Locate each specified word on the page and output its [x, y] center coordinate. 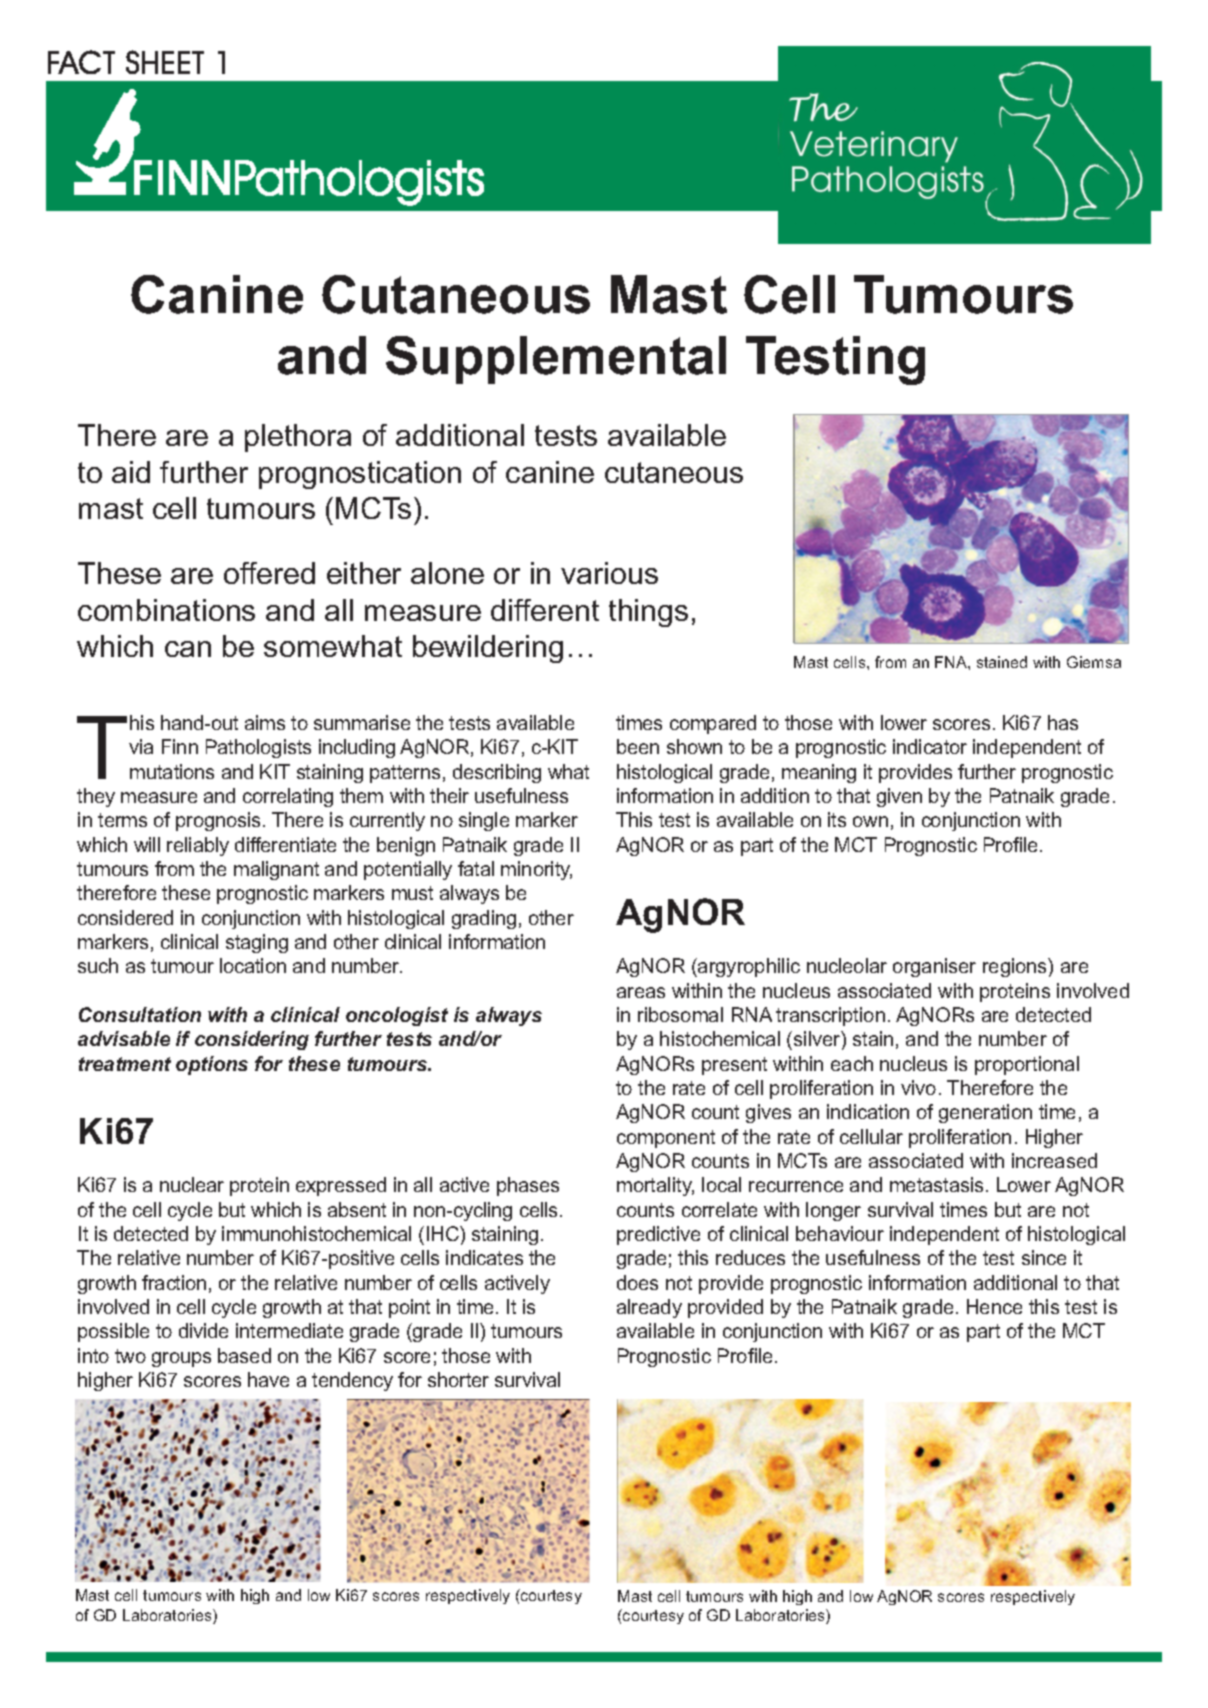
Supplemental [556, 360]
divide [203, 1330]
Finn [180, 746]
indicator [930, 746]
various [609, 573]
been [638, 746]
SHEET [165, 62]
